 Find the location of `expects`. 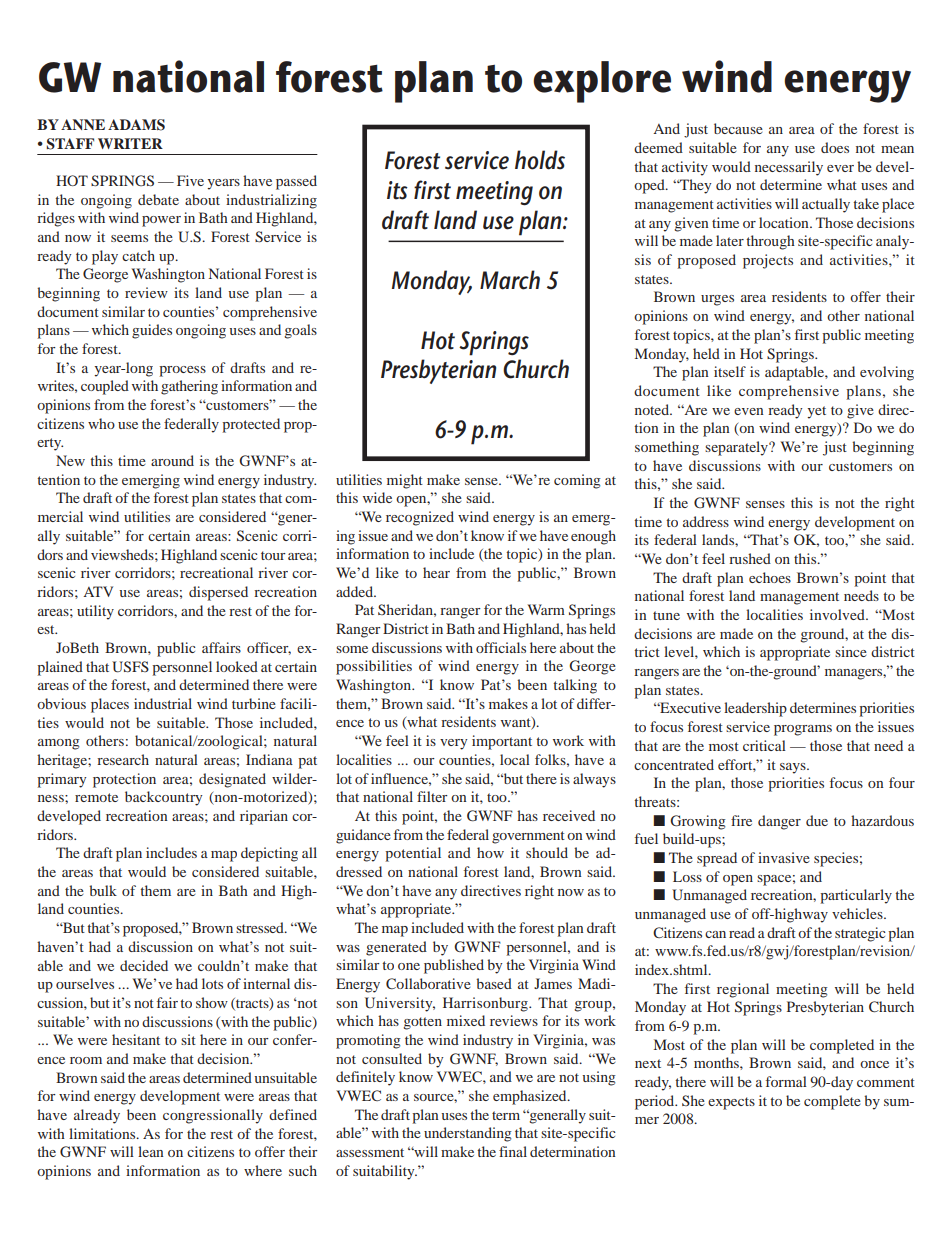

expects is located at coordinates (731, 1103).
